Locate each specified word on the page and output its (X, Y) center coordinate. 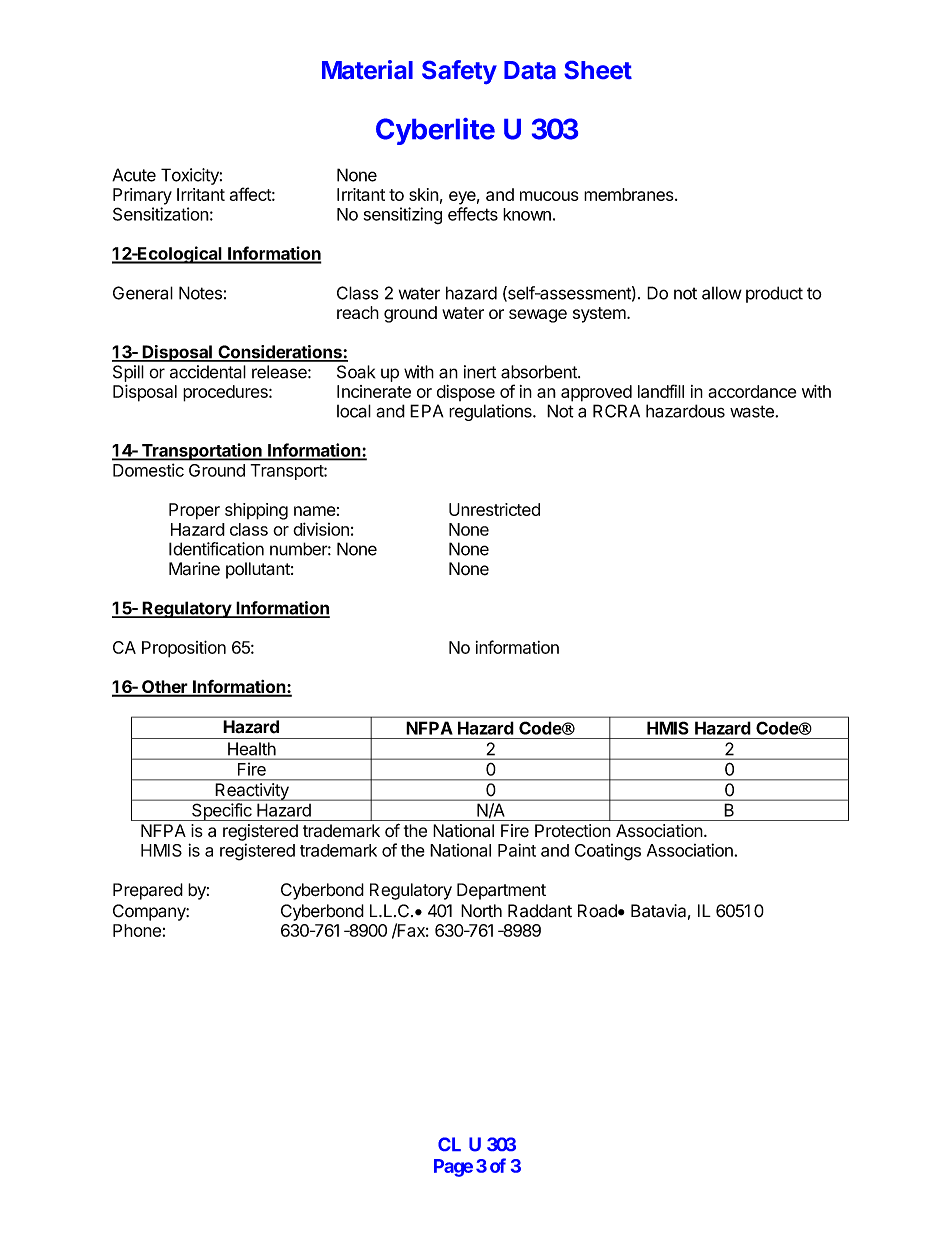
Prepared (148, 891)
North (481, 911)
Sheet (598, 70)
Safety (459, 72)
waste (753, 411)
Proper (194, 511)
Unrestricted (494, 509)
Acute (134, 175)
